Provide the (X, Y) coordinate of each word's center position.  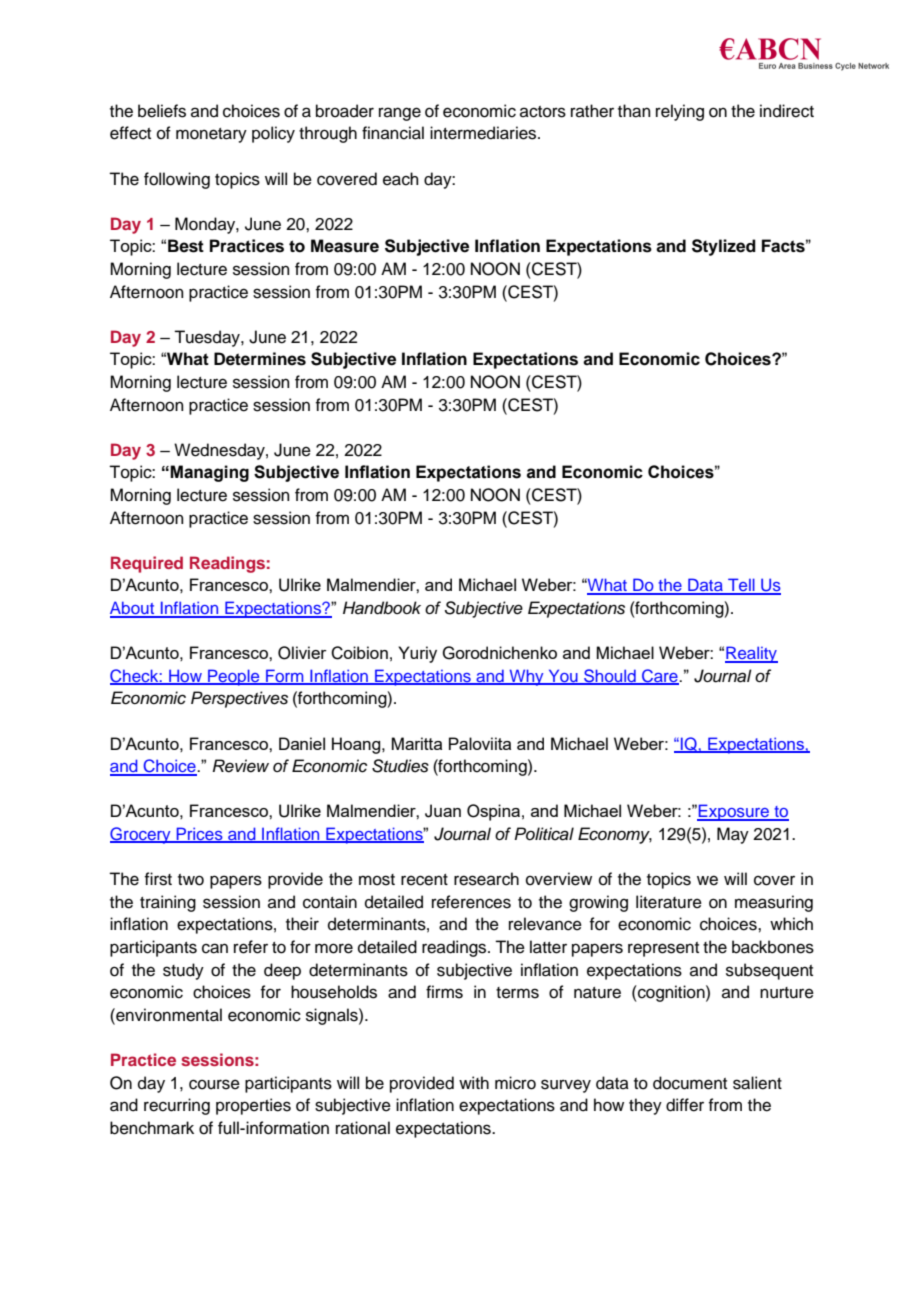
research (486, 879)
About (133, 609)
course (214, 1084)
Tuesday (208, 338)
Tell (741, 586)
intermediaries (484, 133)
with (474, 1082)
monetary (211, 135)
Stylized (724, 247)
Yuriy (417, 654)
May (733, 835)
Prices (199, 835)
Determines (260, 359)
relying (680, 112)
